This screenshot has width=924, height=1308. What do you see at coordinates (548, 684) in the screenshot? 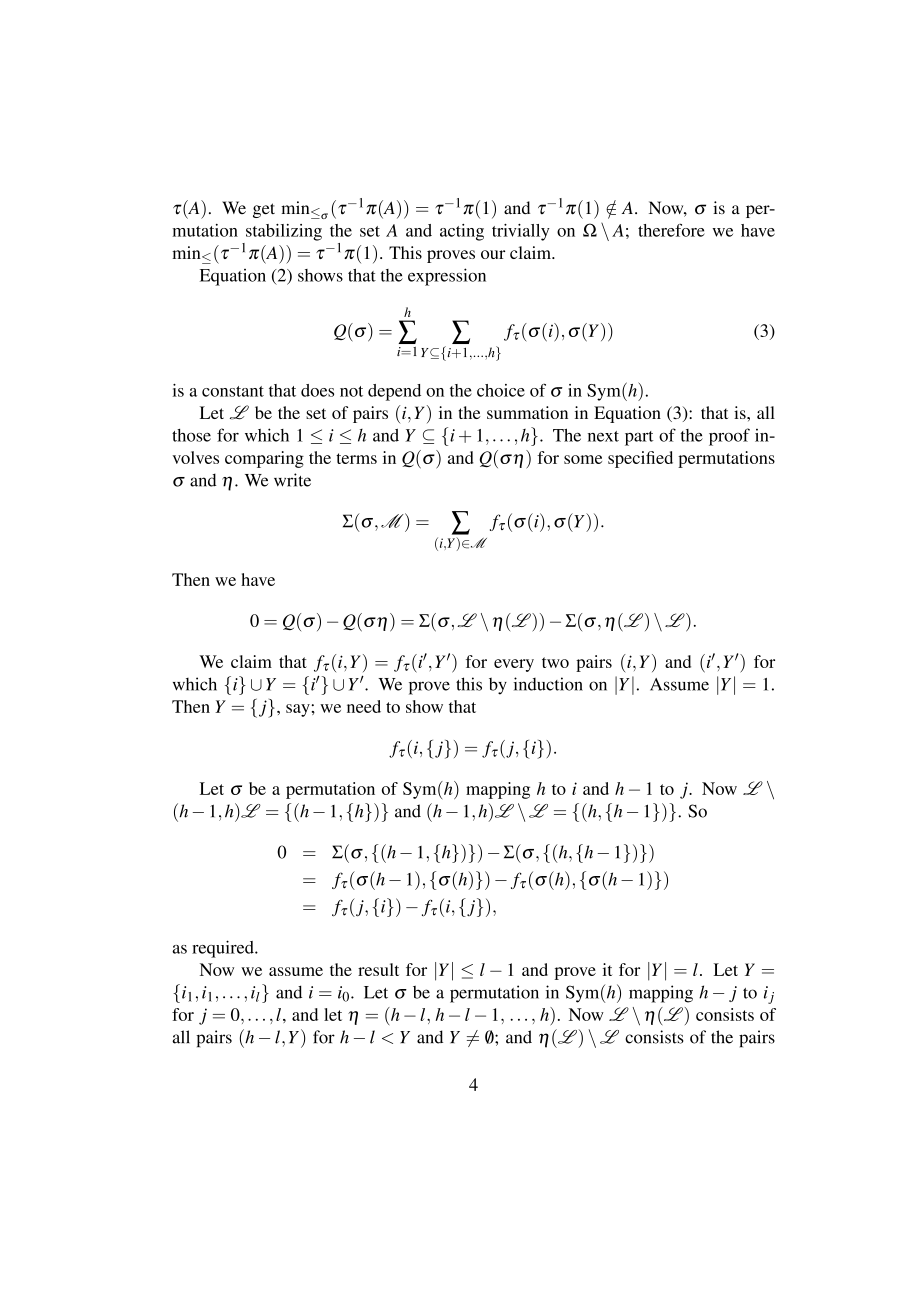
I see `induction` at bounding box center [548, 684].
